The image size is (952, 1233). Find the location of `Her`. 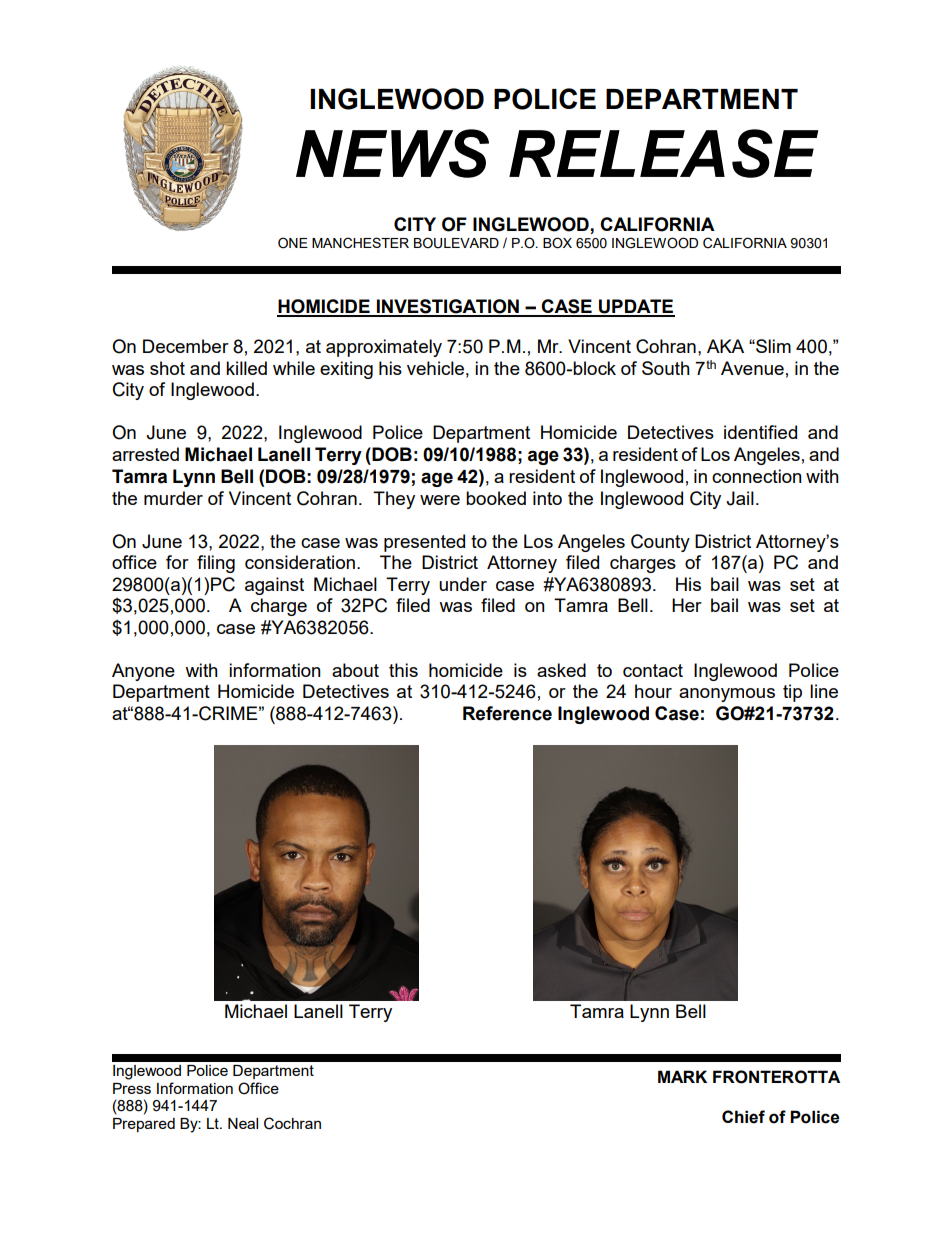

Her is located at coordinates (687, 605).
